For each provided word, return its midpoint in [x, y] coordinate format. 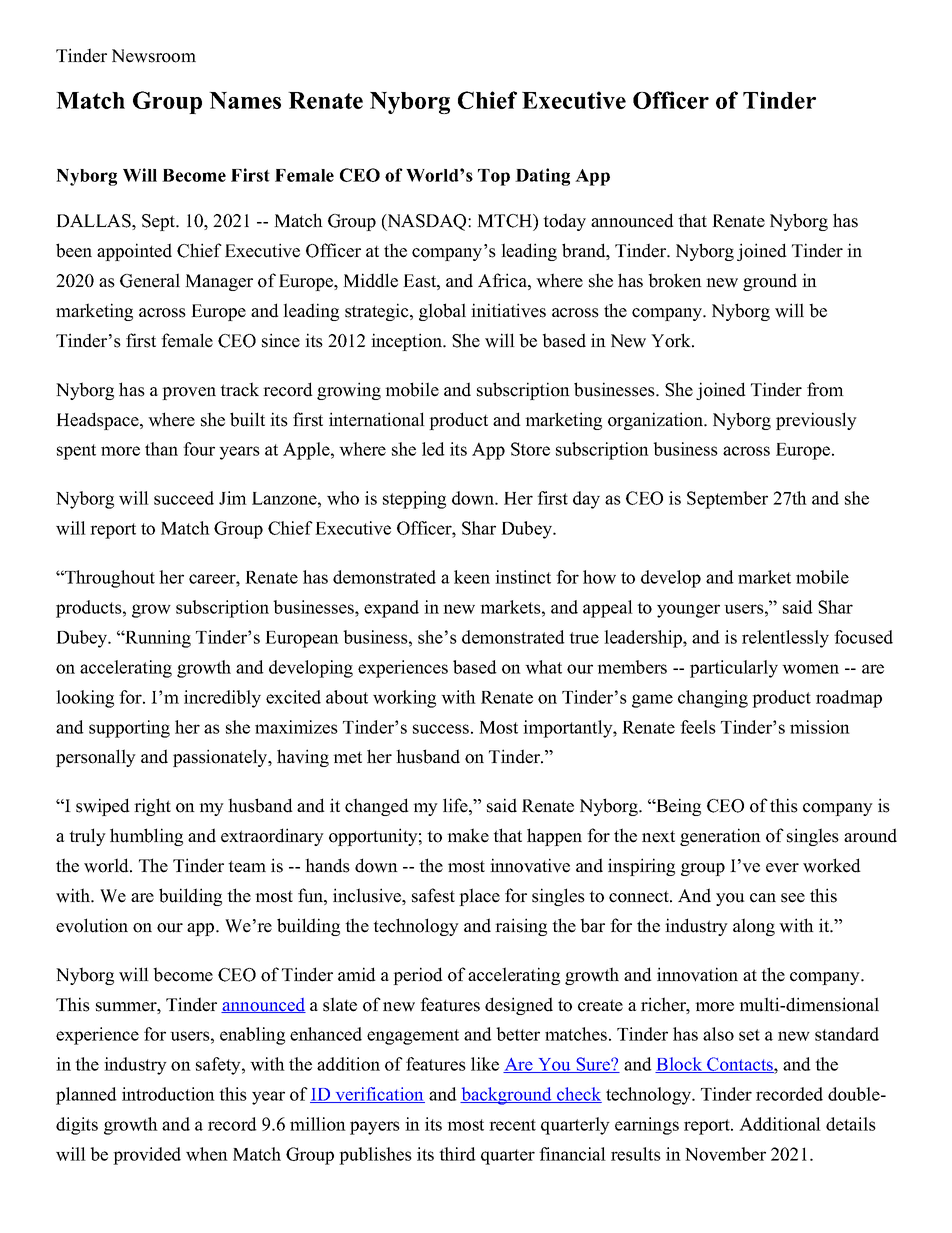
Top [494, 177]
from [825, 389]
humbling [146, 837]
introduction [168, 1094]
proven [189, 393]
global [442, 312]
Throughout [109, 579]
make [468, 835]
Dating [542, 177]
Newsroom [154, 56]
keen [472, 577]
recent [512, 1125]
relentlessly [785, 639]
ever [782, 868]
